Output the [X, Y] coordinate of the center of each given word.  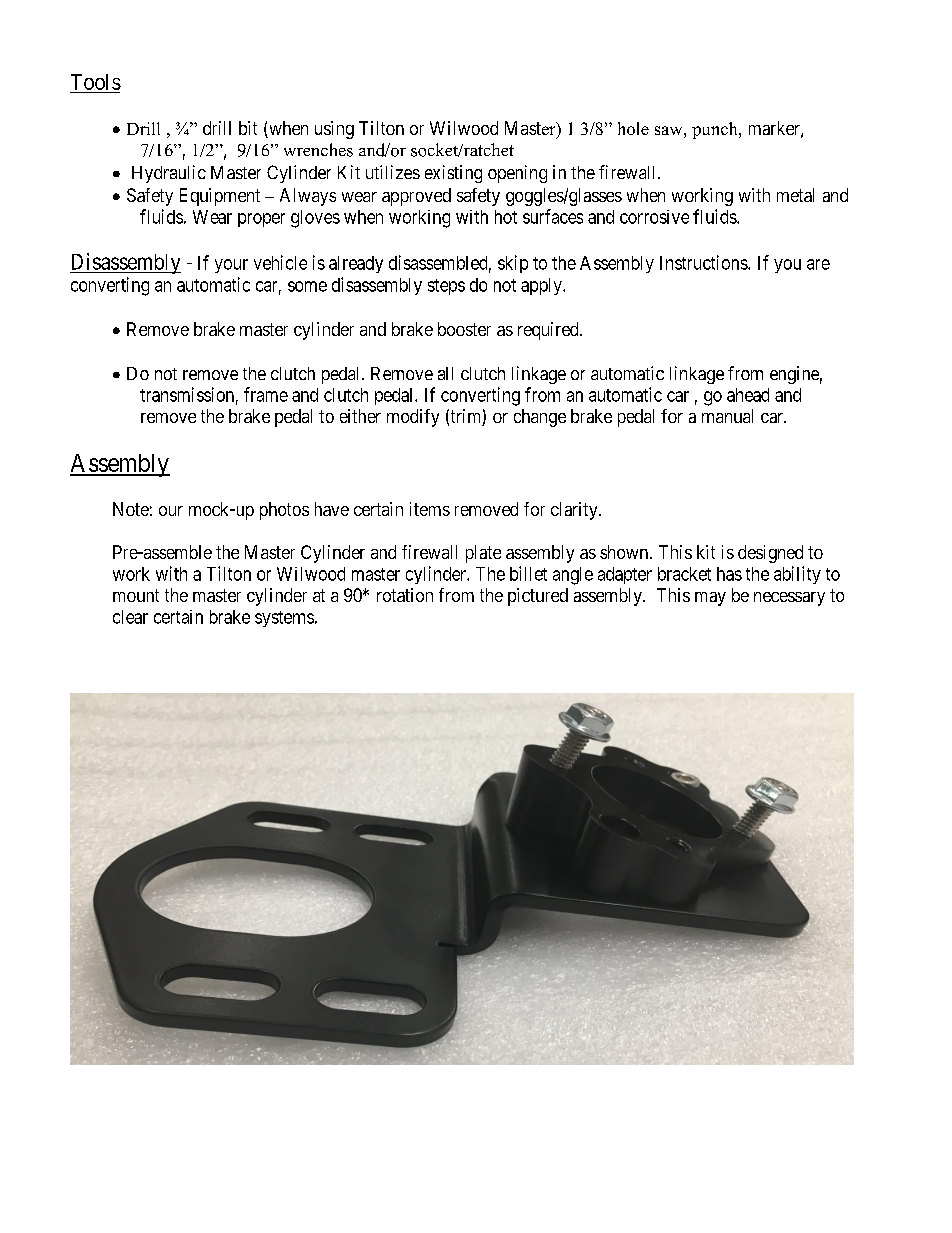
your [231, 266]
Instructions [704, 262]
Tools [95, 83]
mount [136, 595]
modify [413, 418]
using [334, 130]
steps [446, 287]
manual [727, 416]
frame [266, 394]
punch [716, 130]
